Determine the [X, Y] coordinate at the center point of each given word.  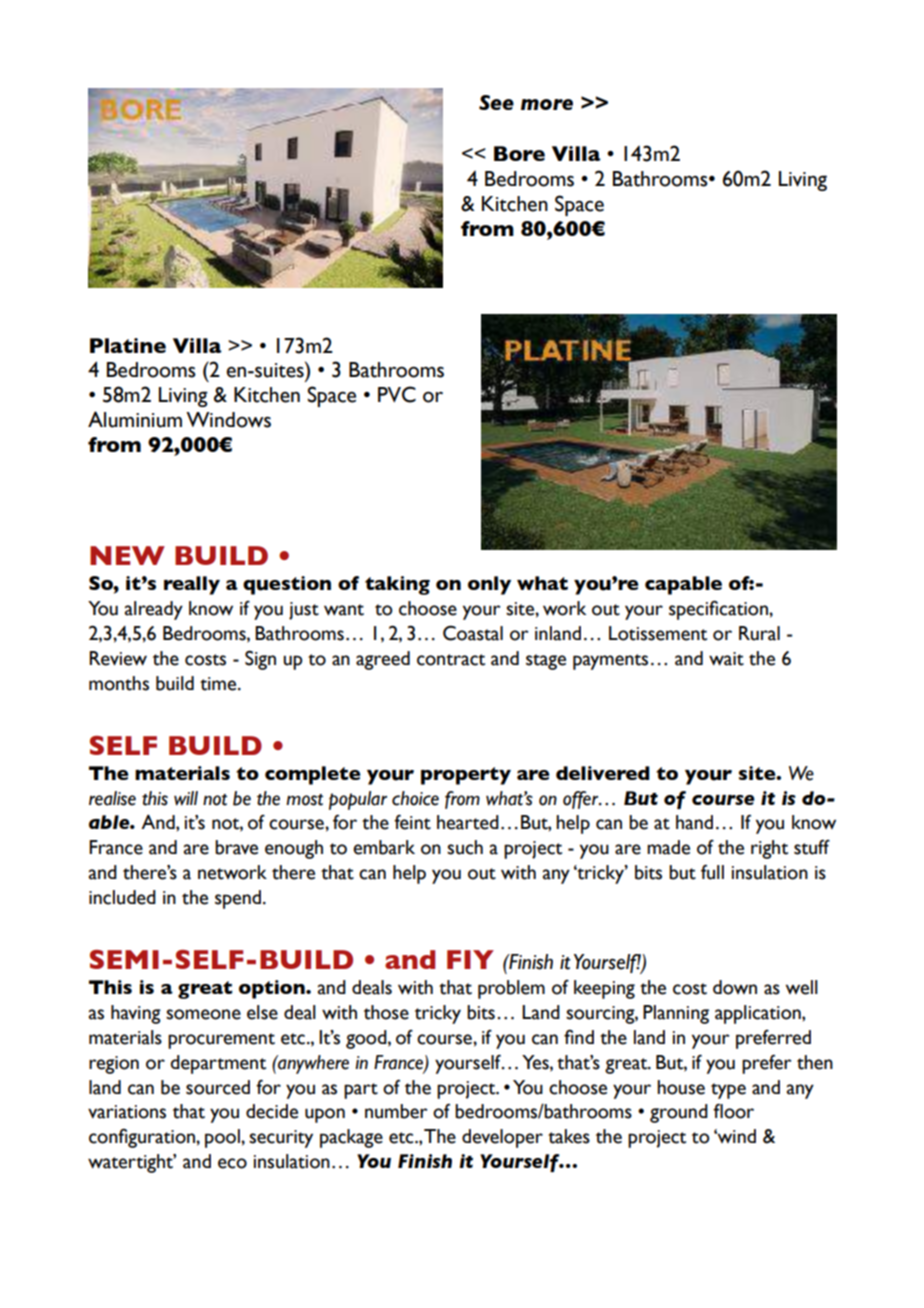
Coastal [473, 633]
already [154, 610]
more [547, 104]
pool [223, 1138]
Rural [759, 633]
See [496, 102]
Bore [519, 153]
